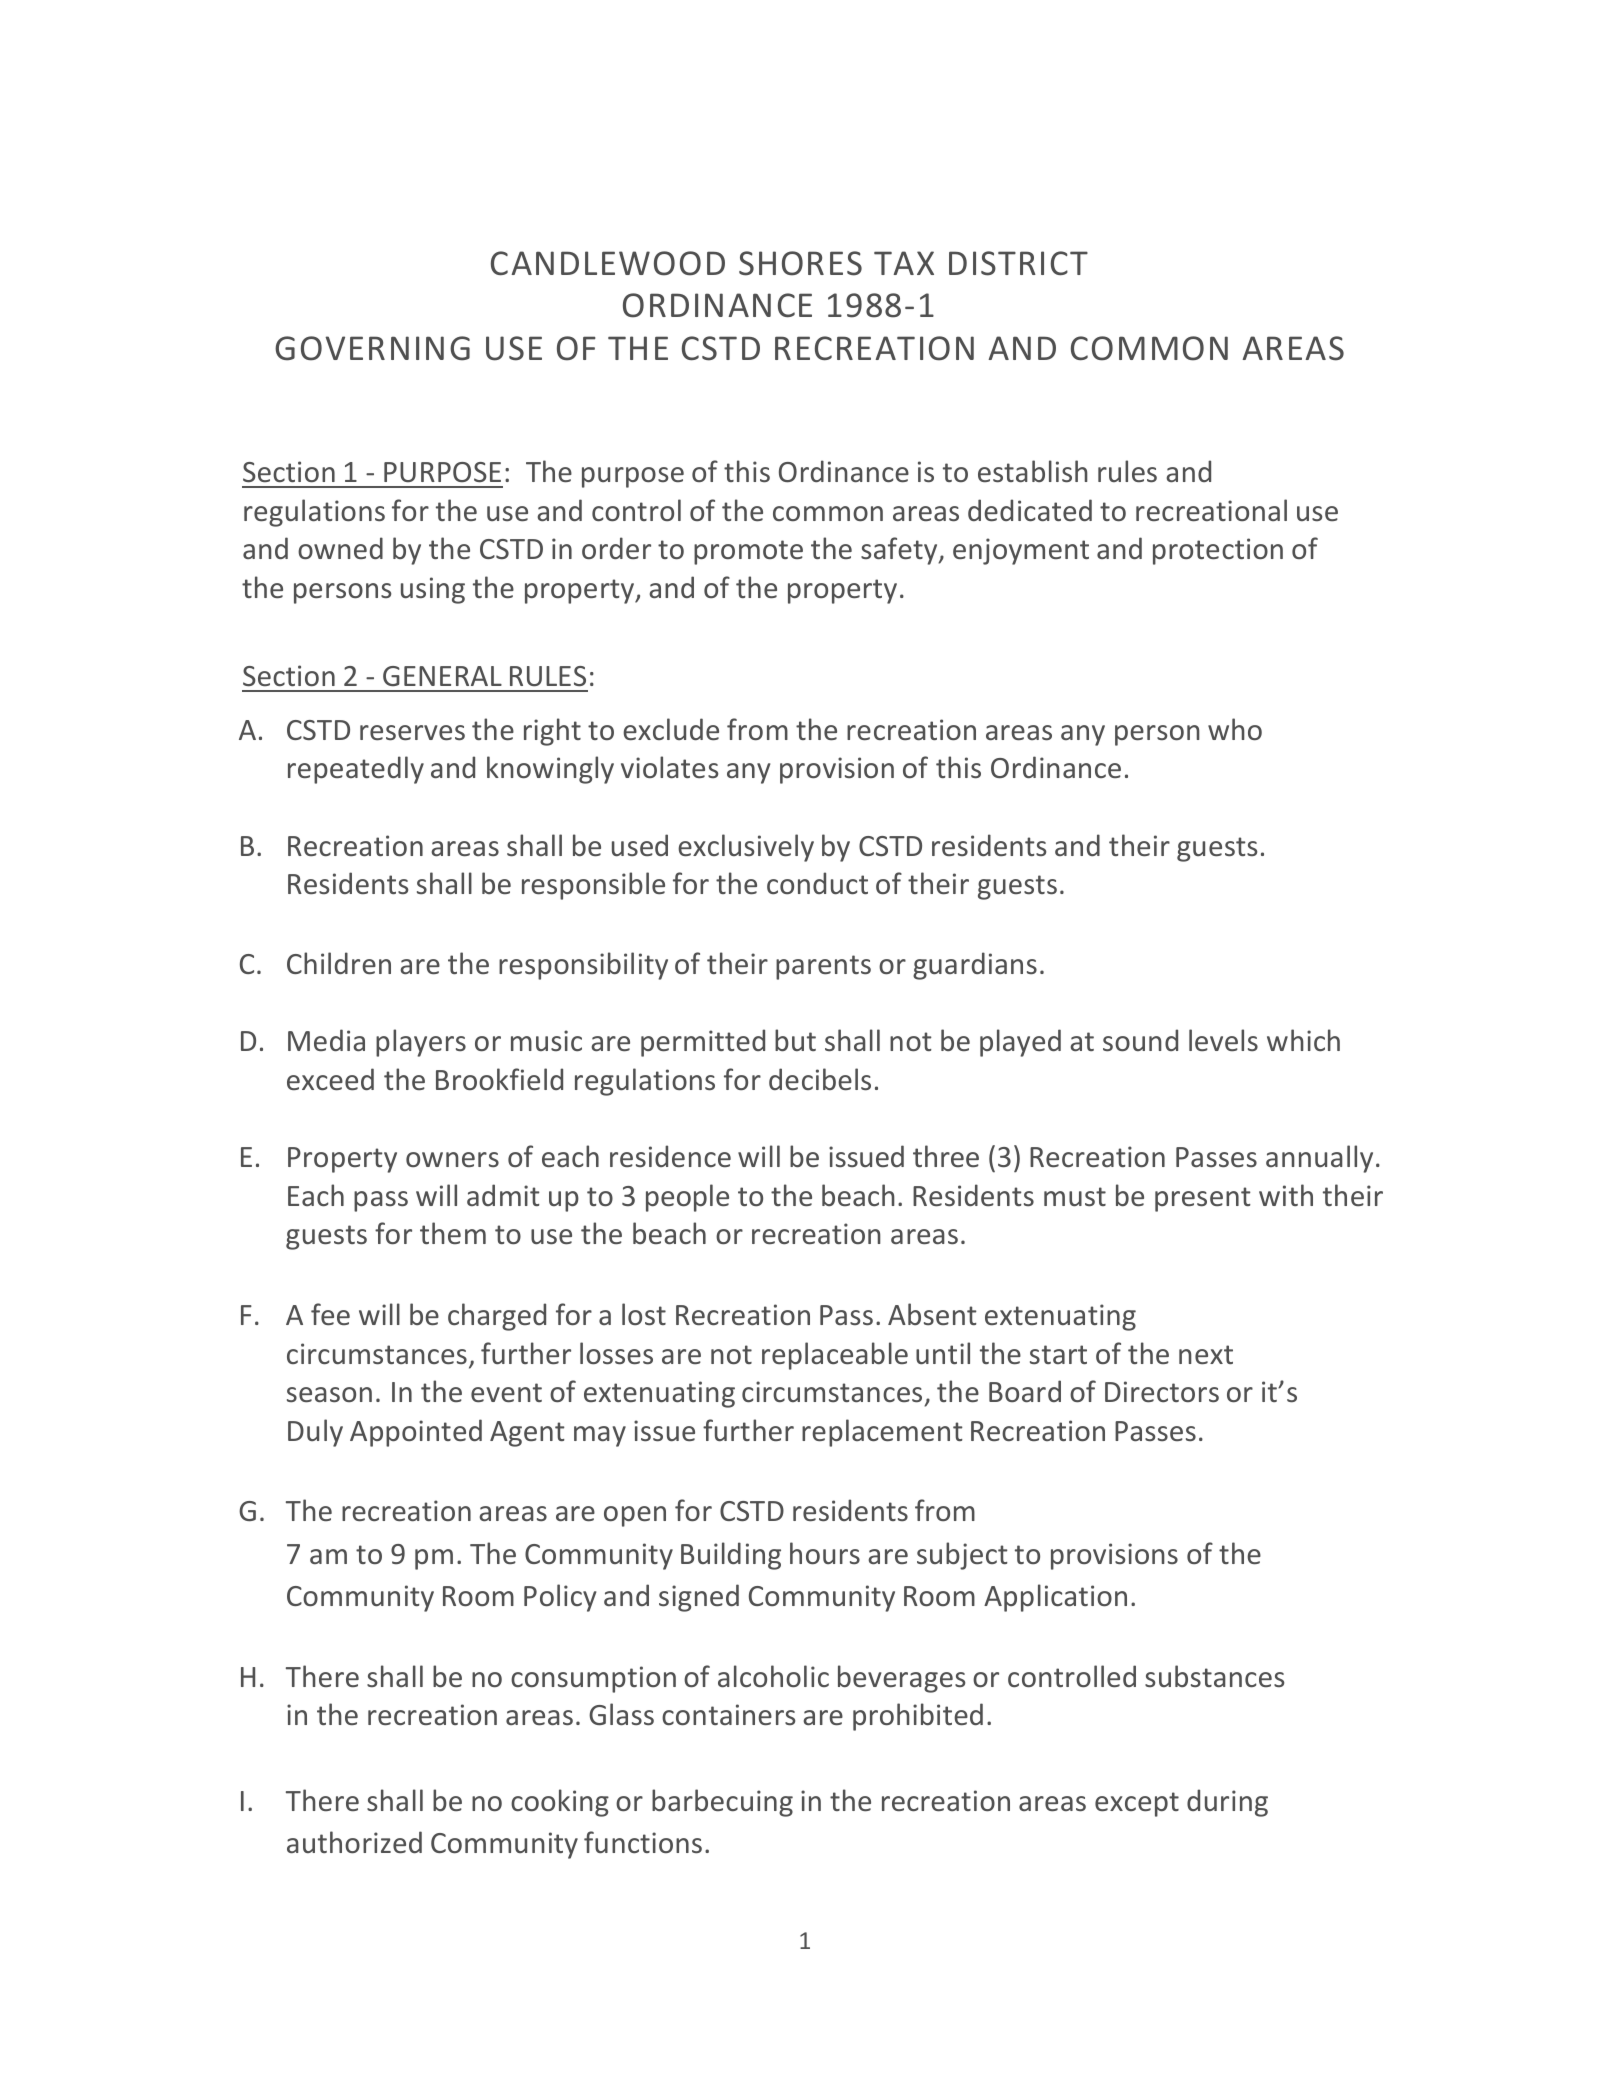  What do you see at coordinates (354, 1842) in the page?
I see `authorized` at bounding box center [354, 1842].
